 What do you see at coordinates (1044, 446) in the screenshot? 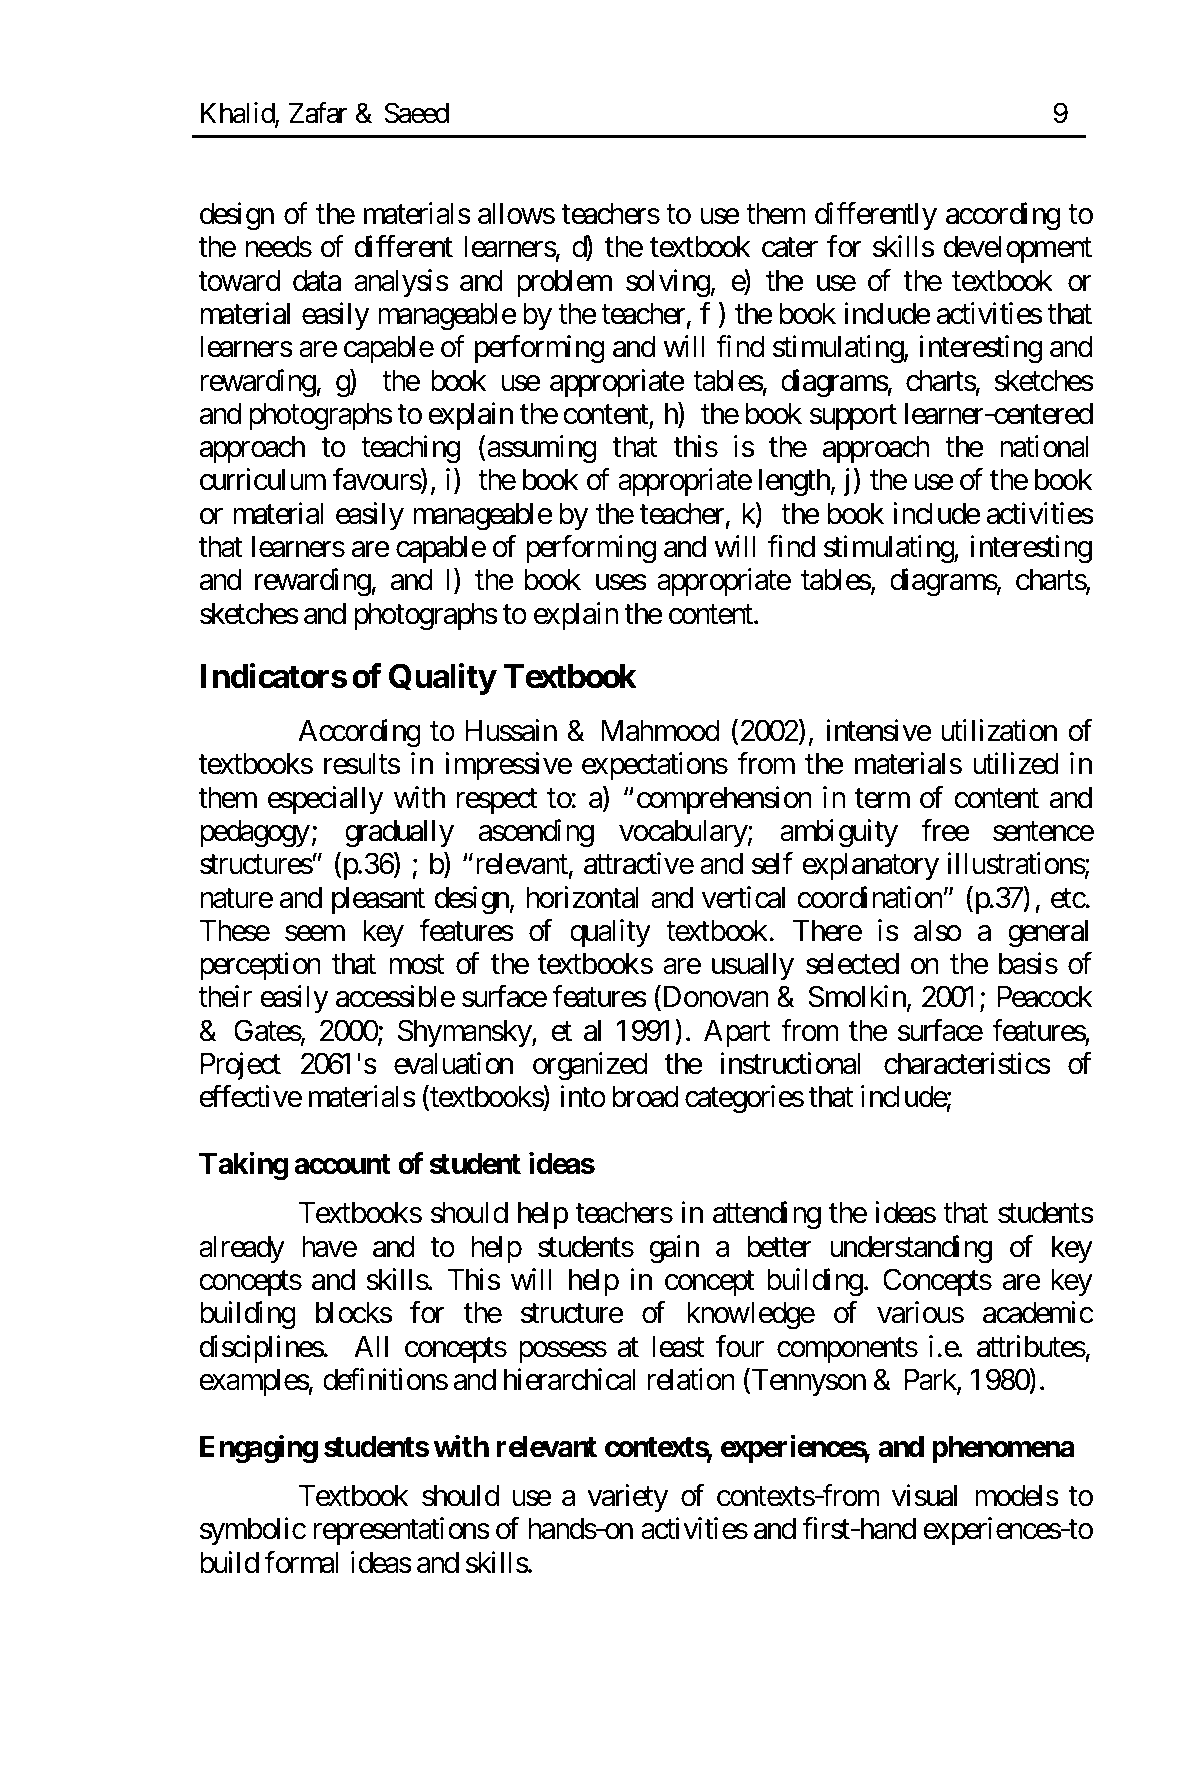
I see `national` at bounding box center [1044, 446].
